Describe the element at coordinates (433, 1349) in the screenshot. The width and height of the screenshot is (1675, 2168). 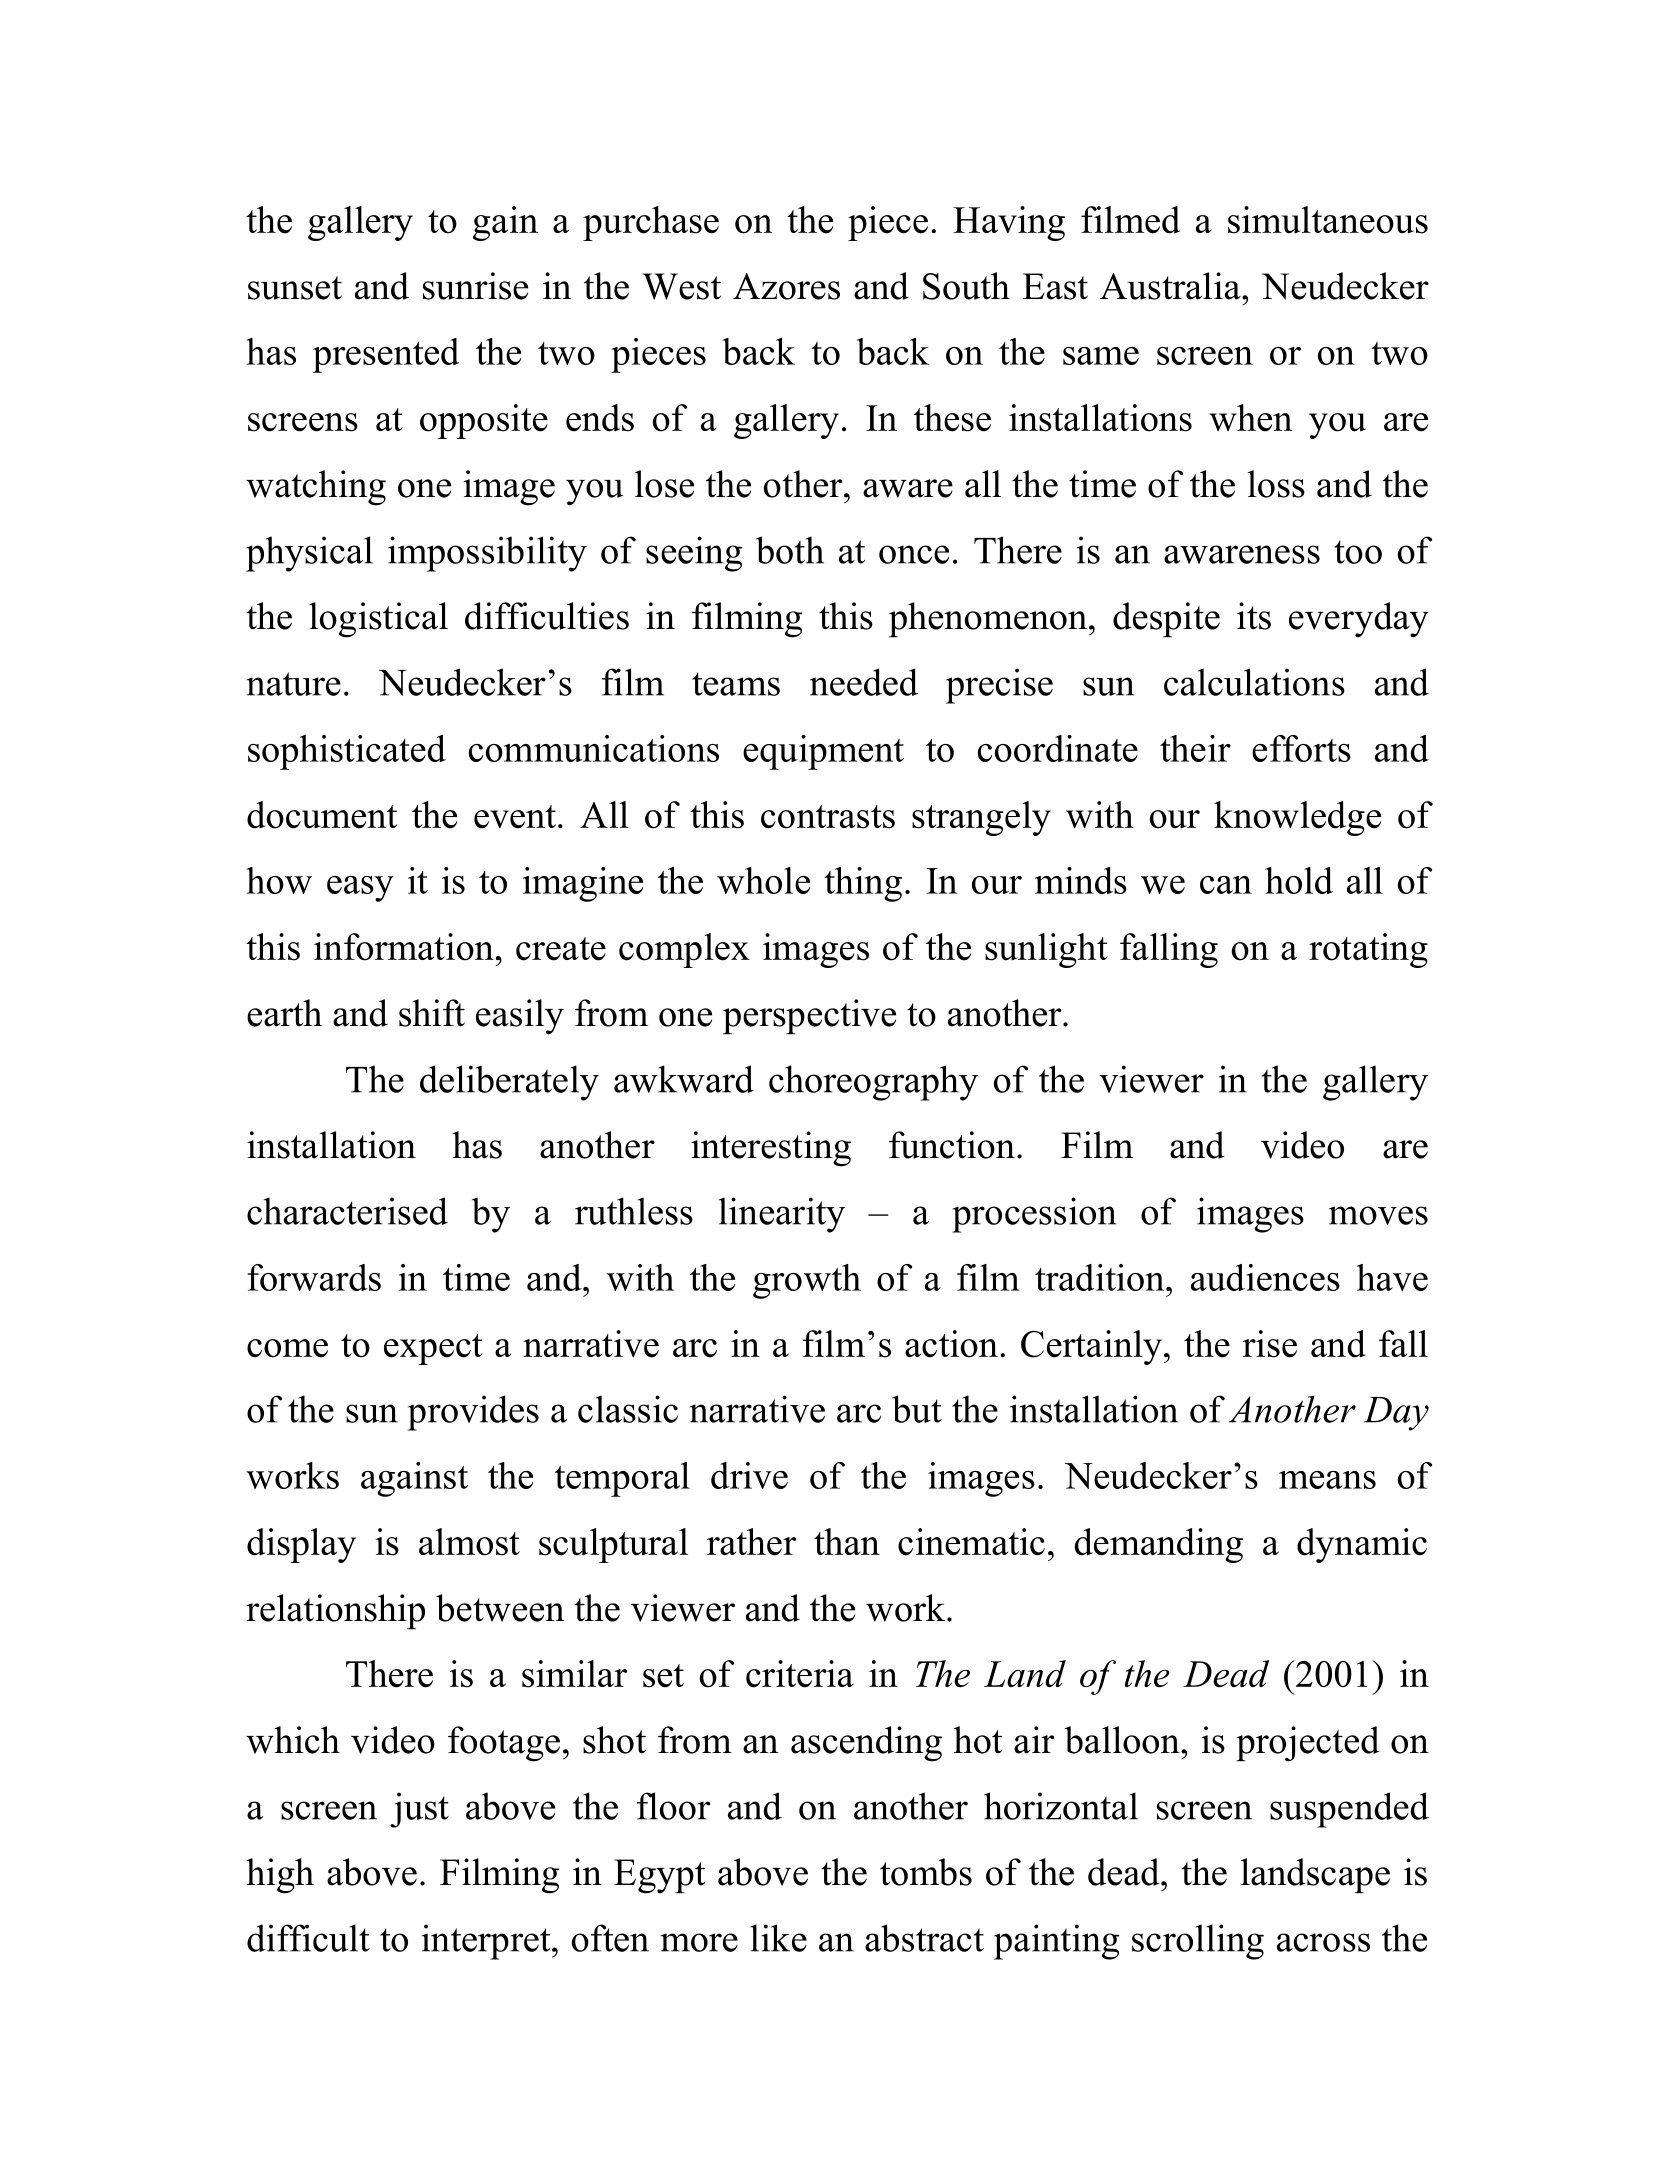
I see `expect` at that location.
